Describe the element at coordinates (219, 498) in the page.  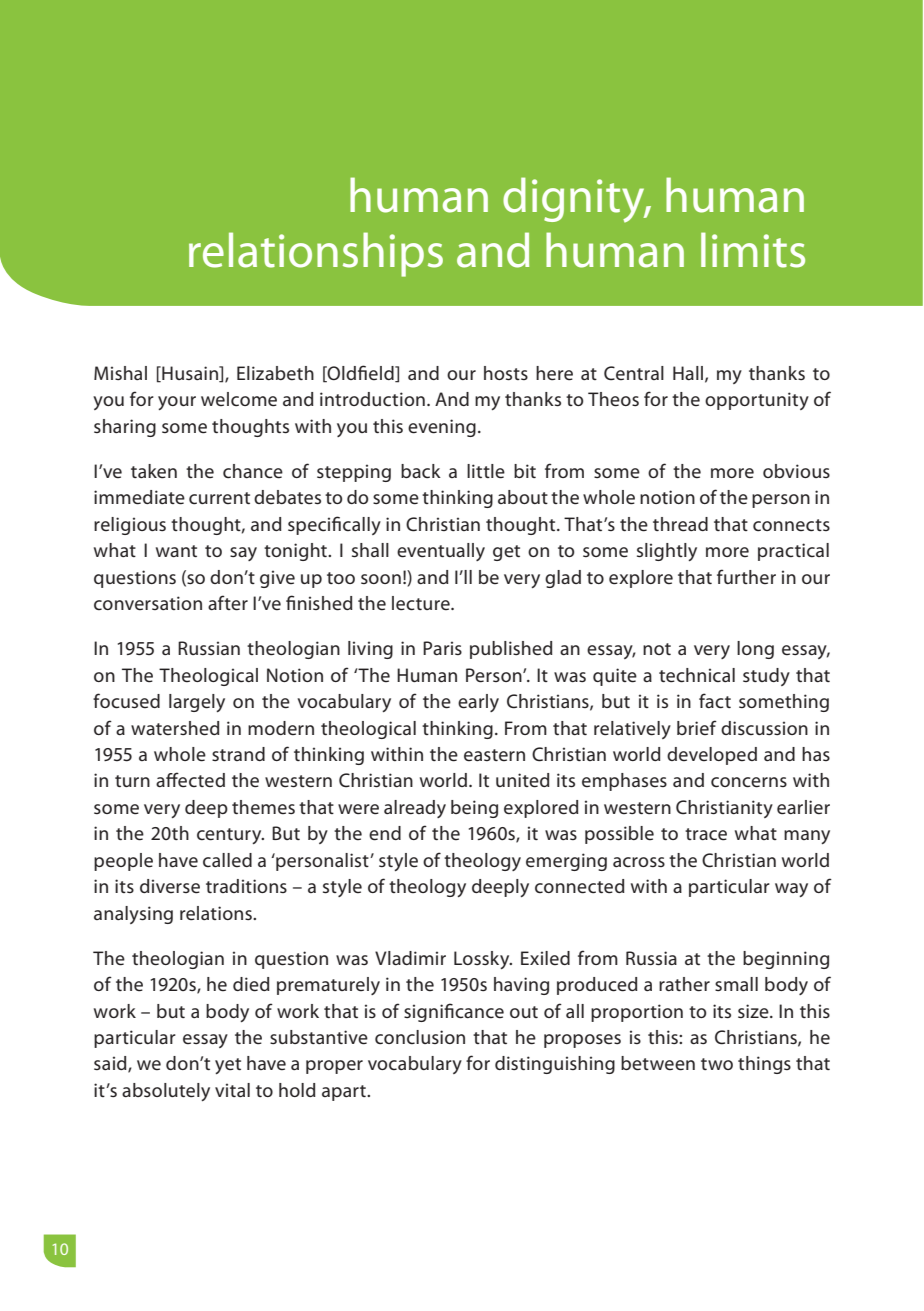
I see `current` at that location.
